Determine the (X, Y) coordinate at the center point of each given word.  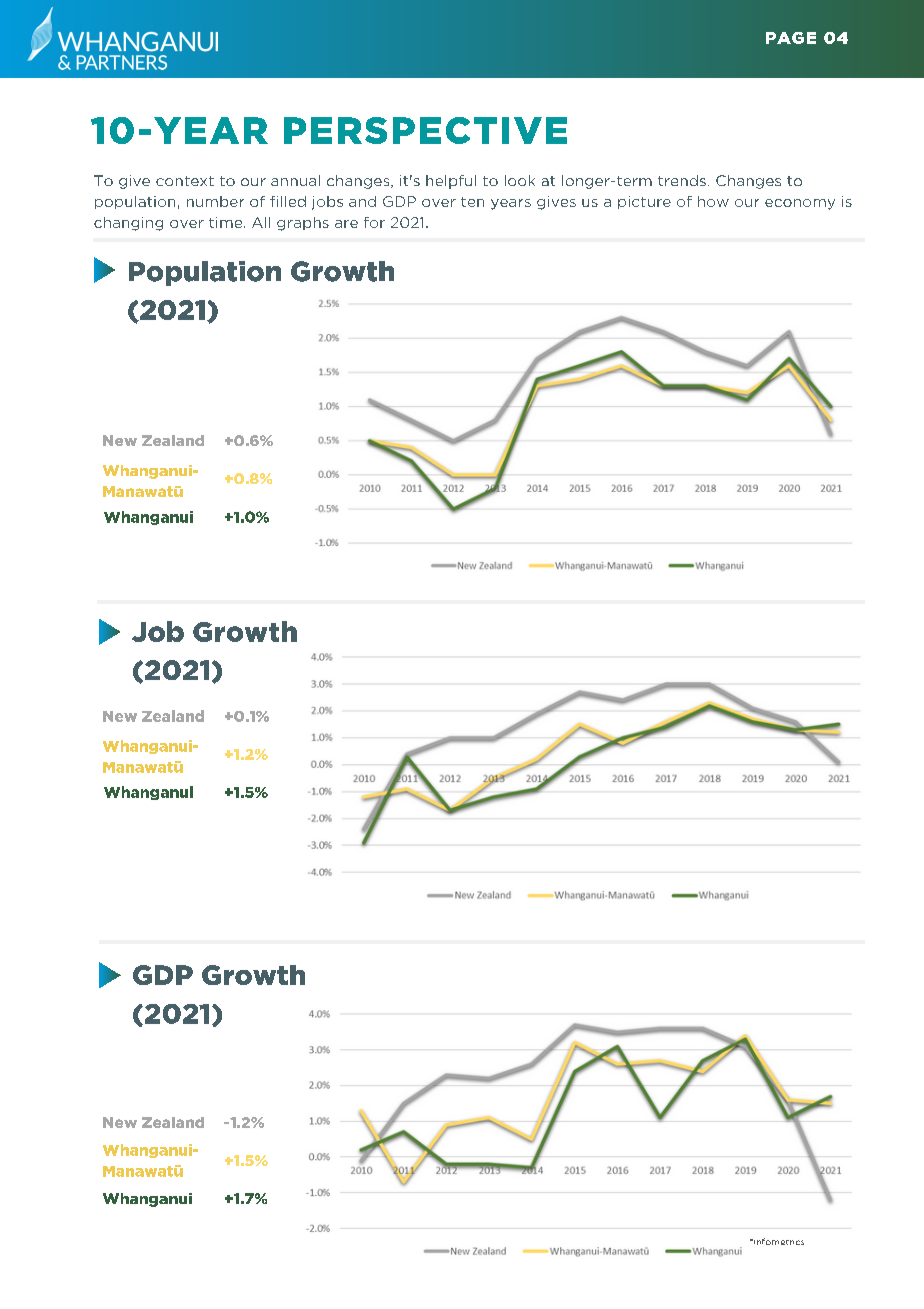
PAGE (791, 38)
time (227, 222)
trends (682, 180)
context (185, 181)
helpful (451, 182)
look (520, 180)
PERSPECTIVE (425, 130)
